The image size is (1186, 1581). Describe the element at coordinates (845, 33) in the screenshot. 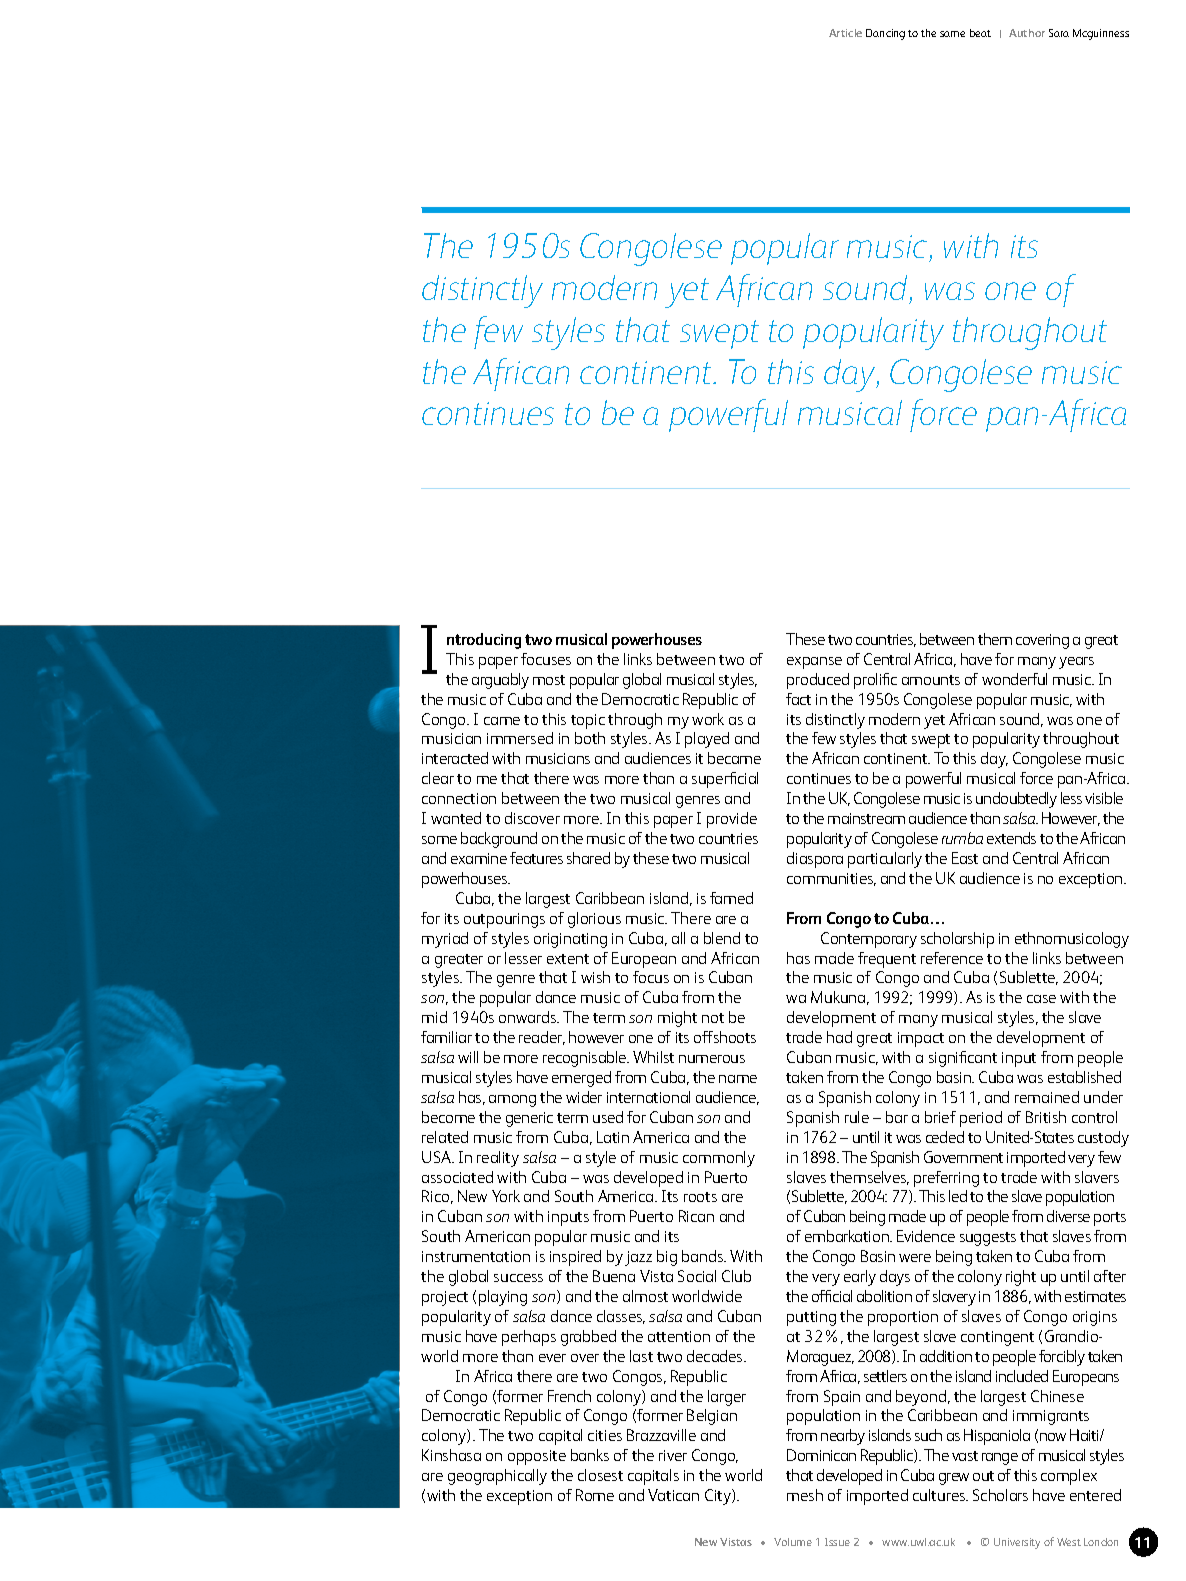

I see `Article` at that location.
